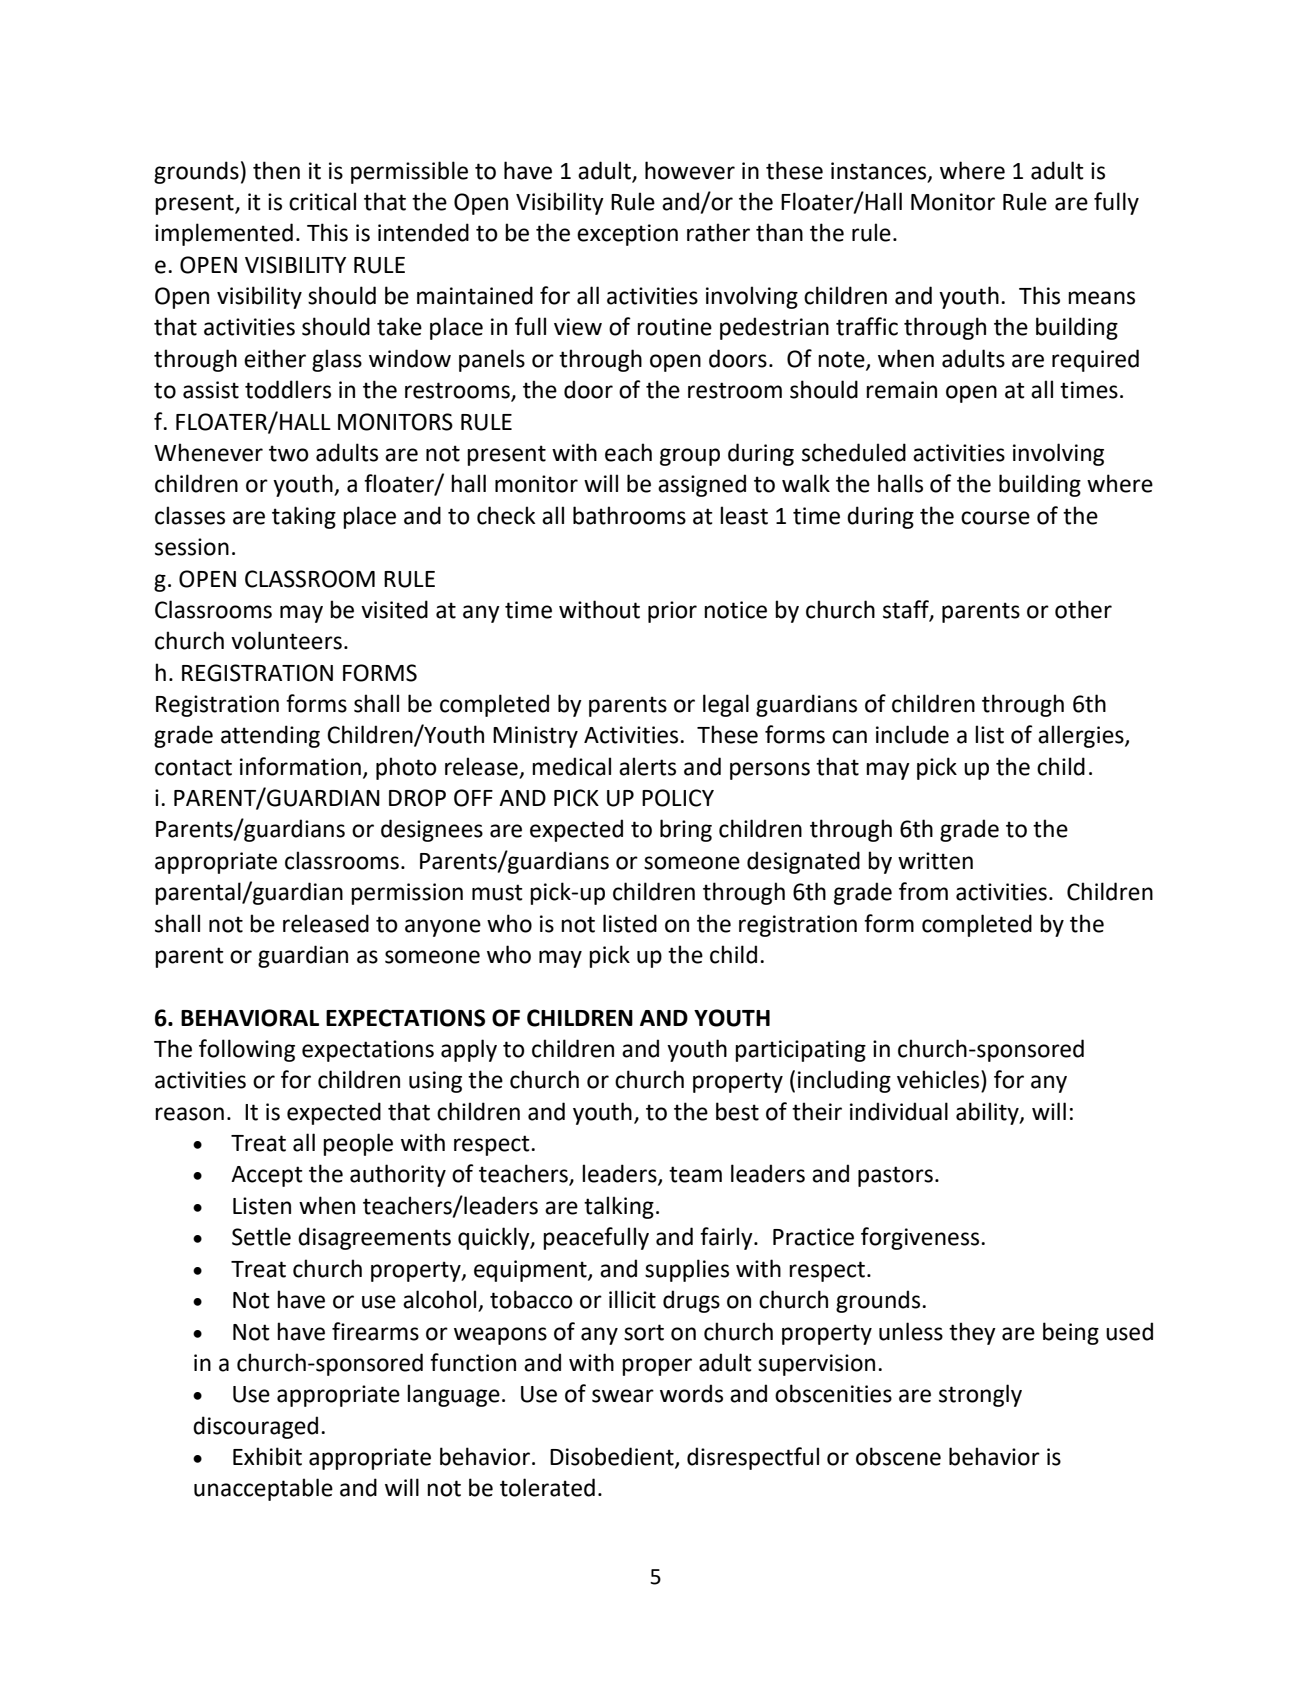  I want to click on legal, so click(726, 705).
